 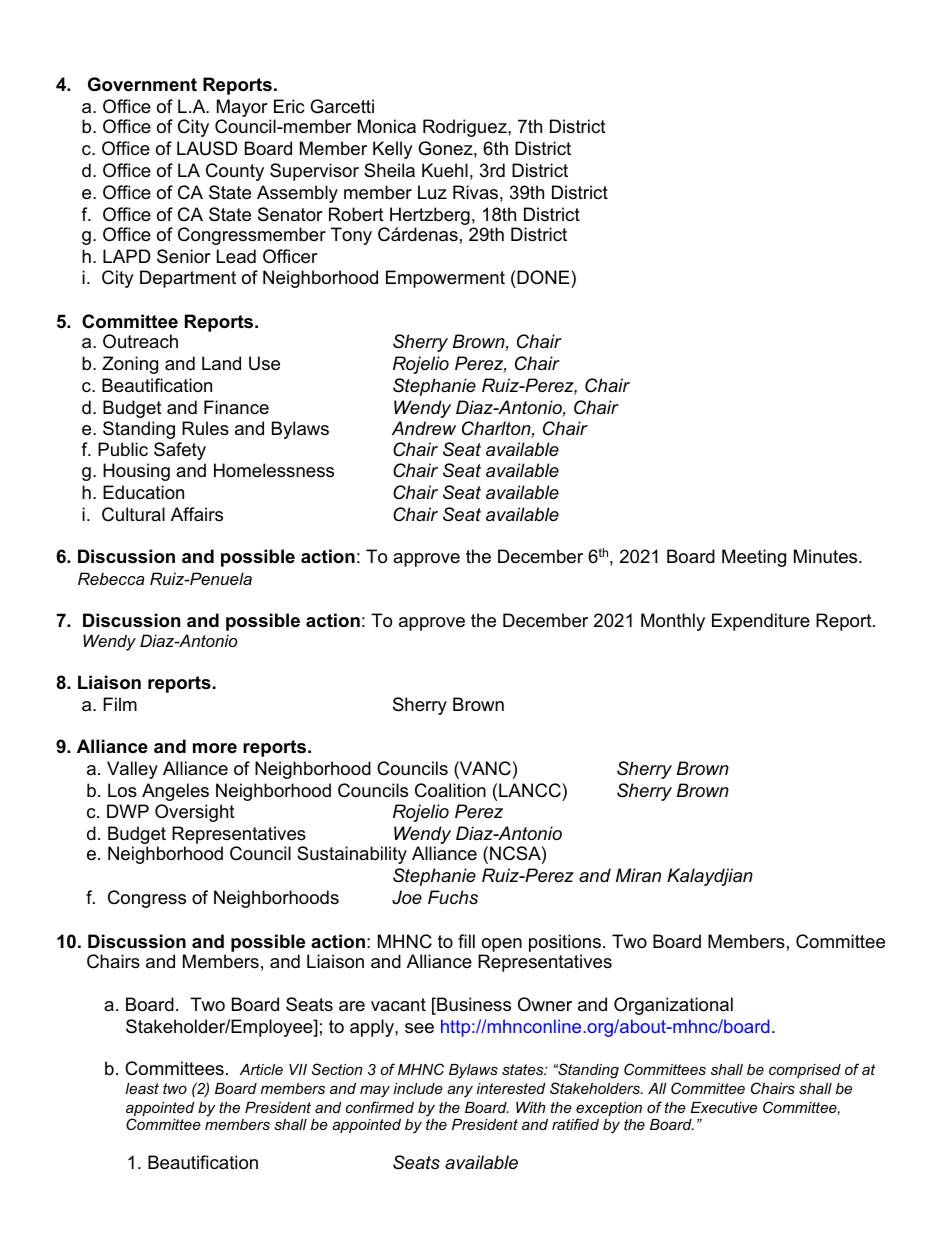 I want to click on least, so click(x=142, y=1088).
